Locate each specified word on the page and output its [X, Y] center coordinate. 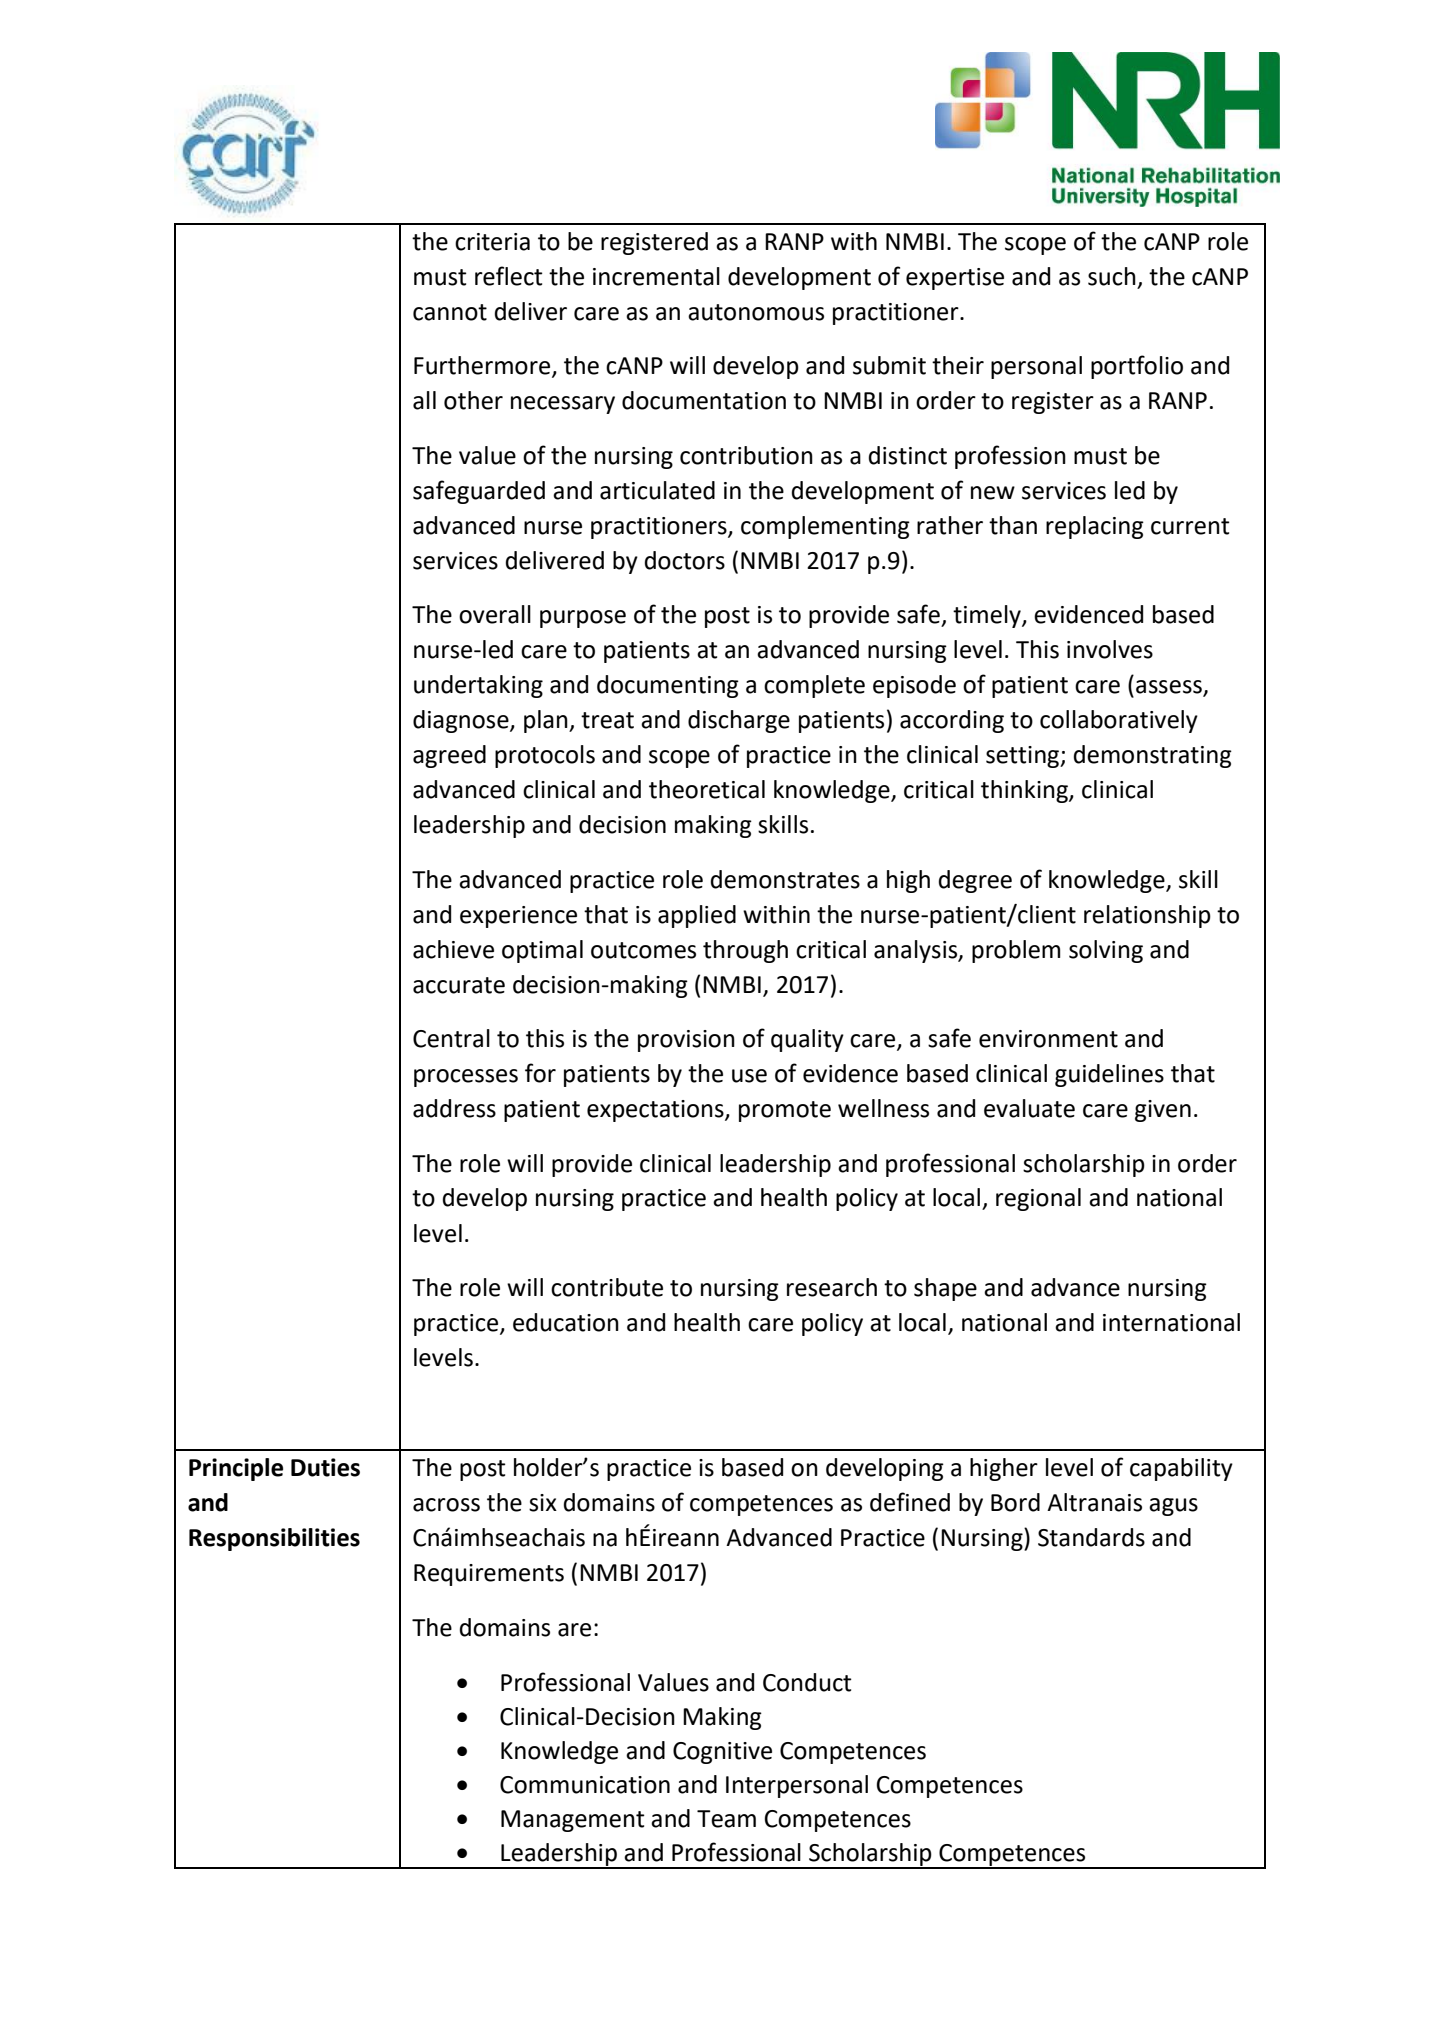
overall [495, 614]
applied [697, 916]
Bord [1015, 1502]
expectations [656, 1111]
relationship [1147, 916]
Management [573, 1821]
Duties [325, 1467]
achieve [453, 949]
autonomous [756, 312]
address [454, 1108]
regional [1038, 1199]
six [543, 1503]
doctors [685, 560]
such [1112, 276]
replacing [1095, 527]
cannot [450, 312]
